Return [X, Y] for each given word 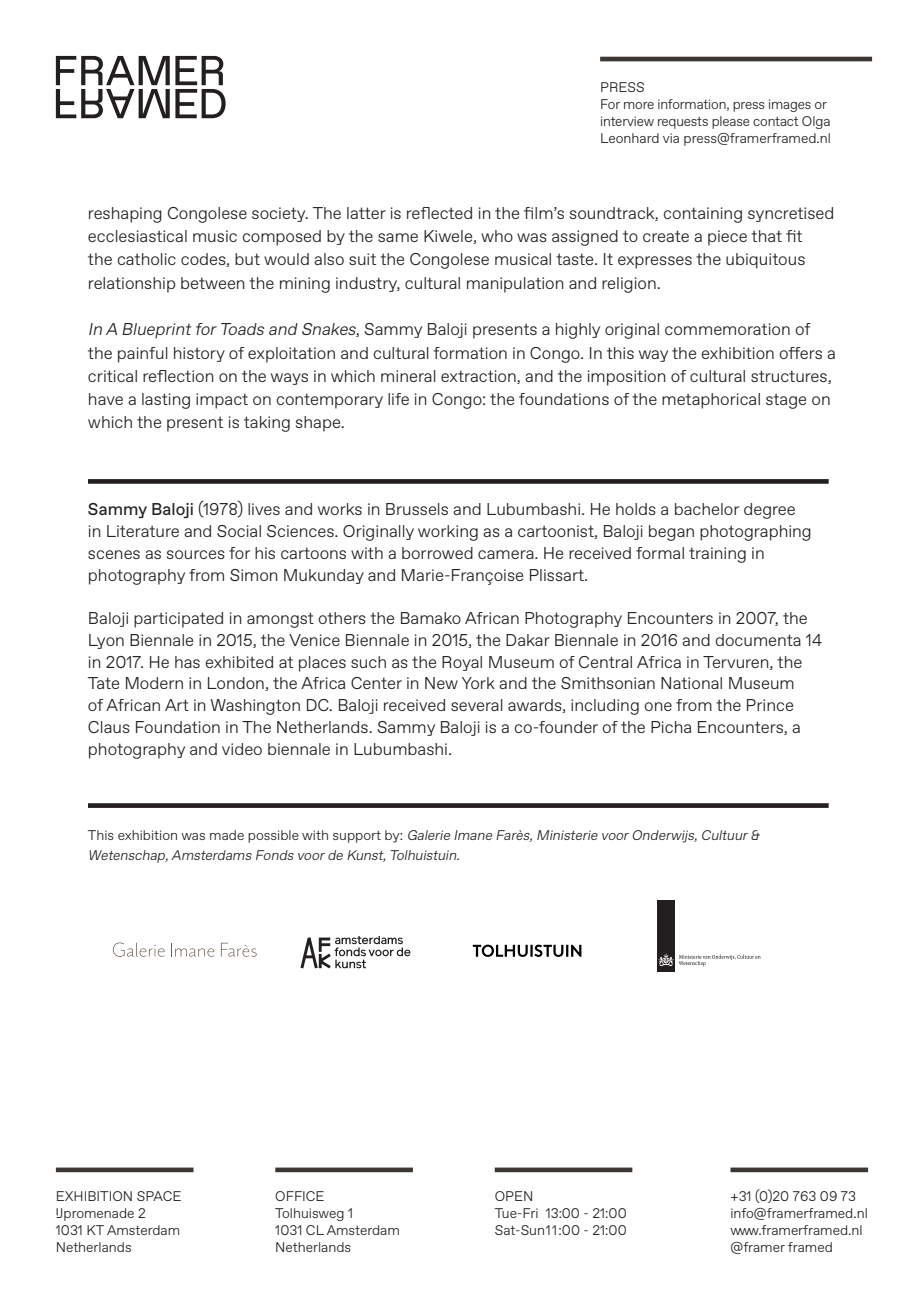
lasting [166, 401]
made [227, 835]
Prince [770, 705]
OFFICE [299, 1196]
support [357, 837]
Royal [462, 663]
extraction [479, 377]
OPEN [513, 1196]
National [691, 683]
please [731, 122]
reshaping [125, 215]
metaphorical [711, 401]
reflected [439, 213]
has [187, 662]
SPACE [159, 1196]
